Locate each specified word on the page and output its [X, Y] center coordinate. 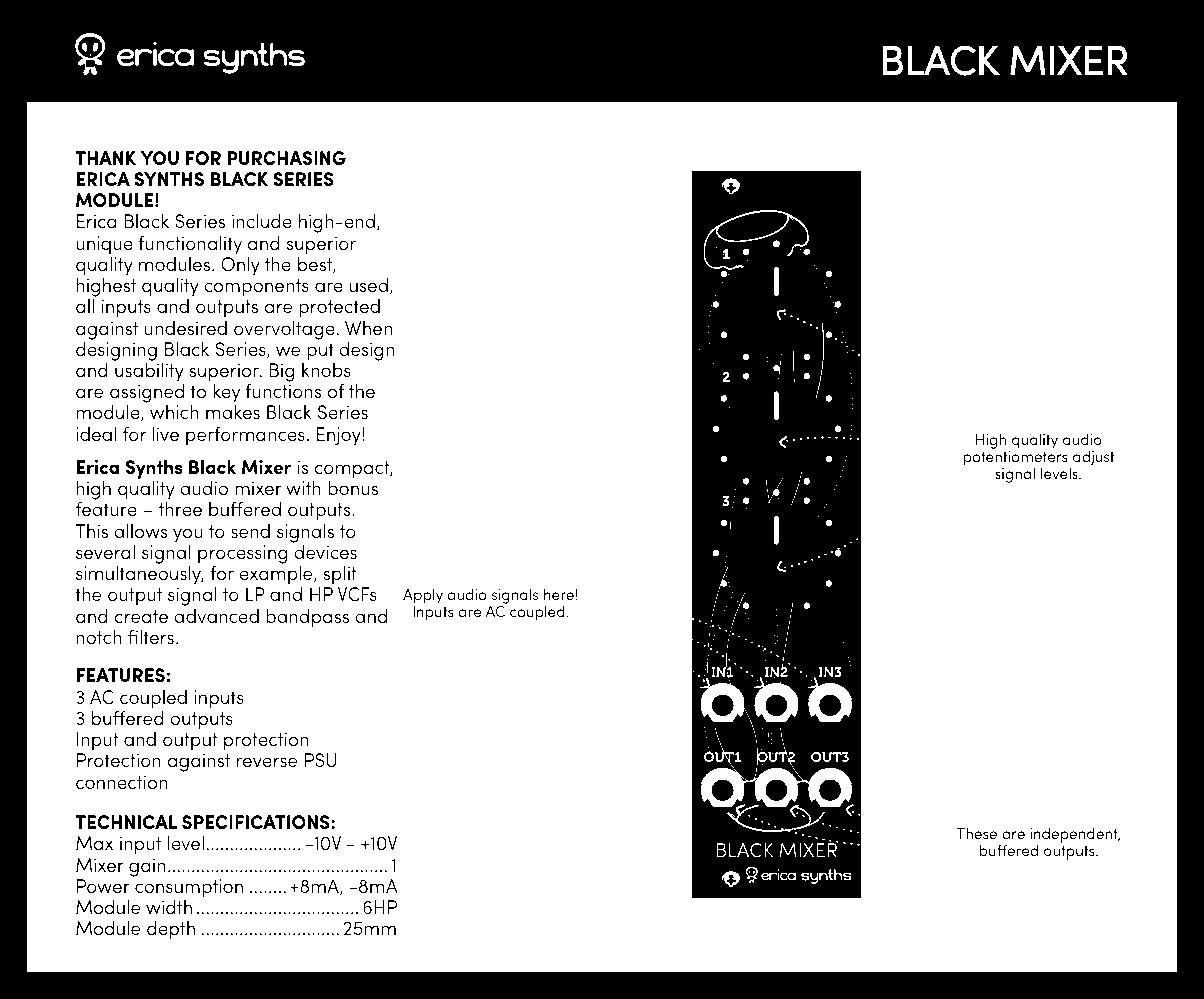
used [369, 285]
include [262, 220]
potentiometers [1016, 460]
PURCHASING [286, 158]
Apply [423, 597]
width [169, 906]
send [250, 531]
